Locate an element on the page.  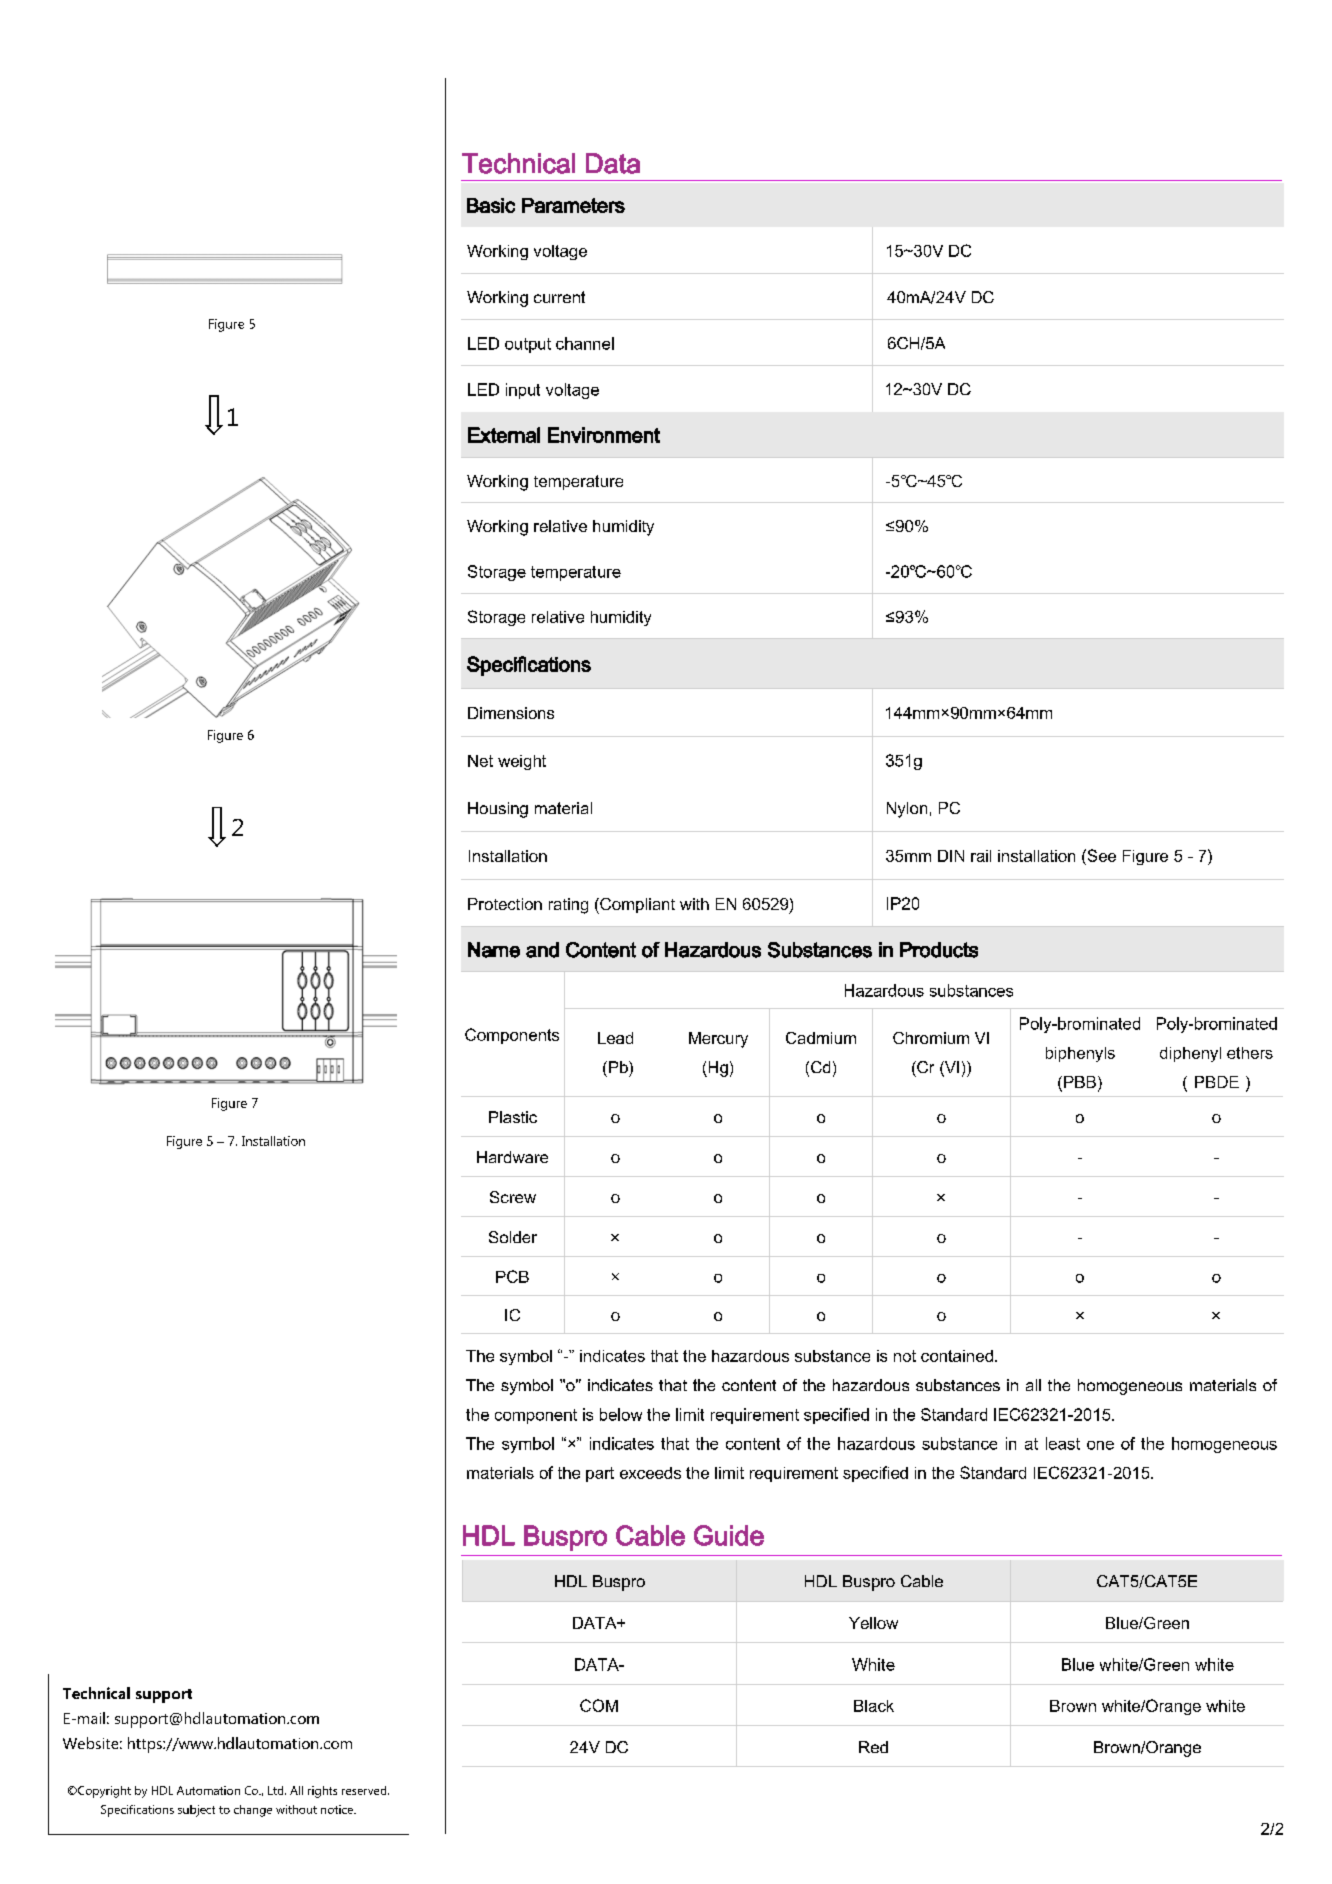
Black is located at coordinates (874, 1706).
